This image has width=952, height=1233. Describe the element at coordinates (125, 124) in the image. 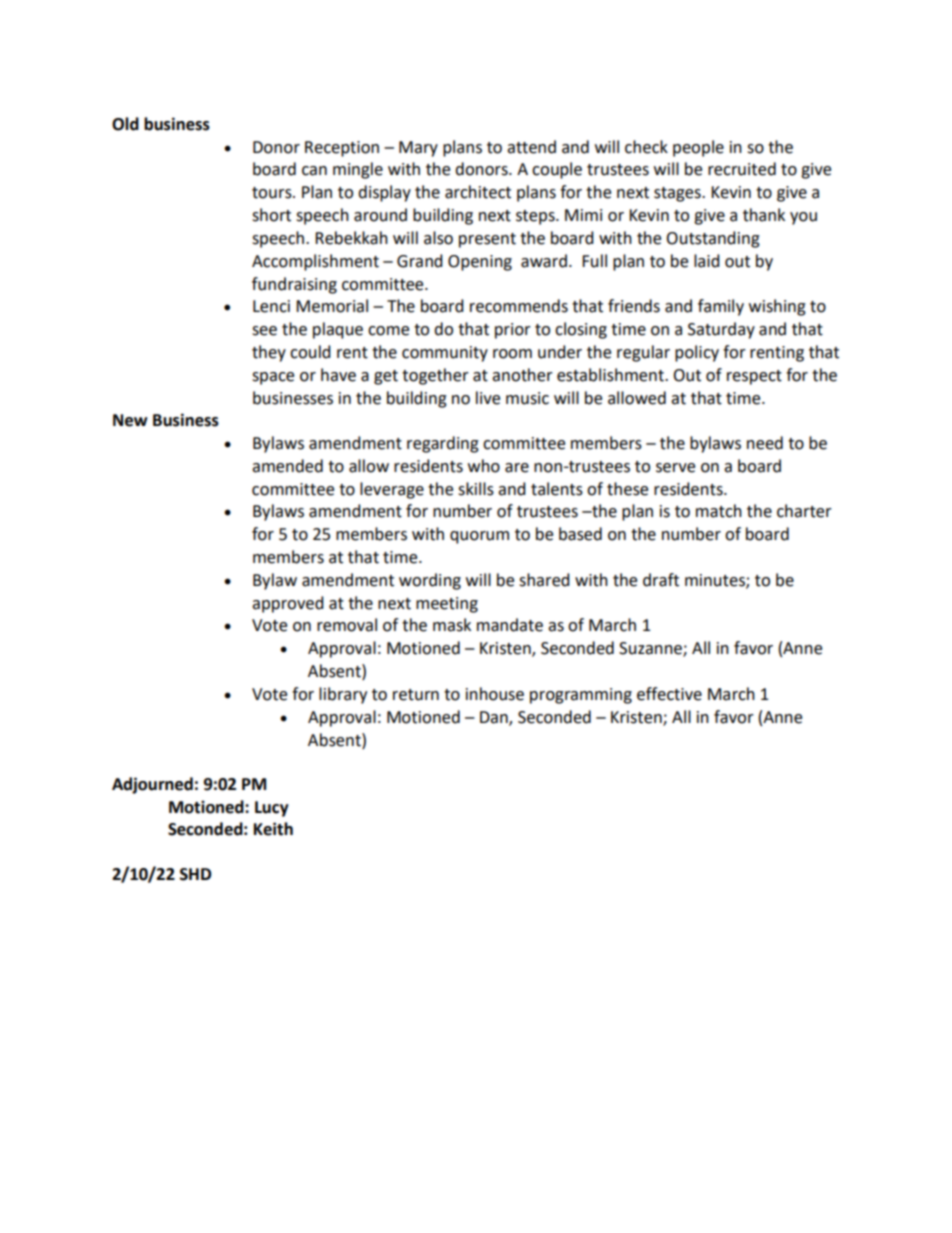

I see `Old` at that location.
